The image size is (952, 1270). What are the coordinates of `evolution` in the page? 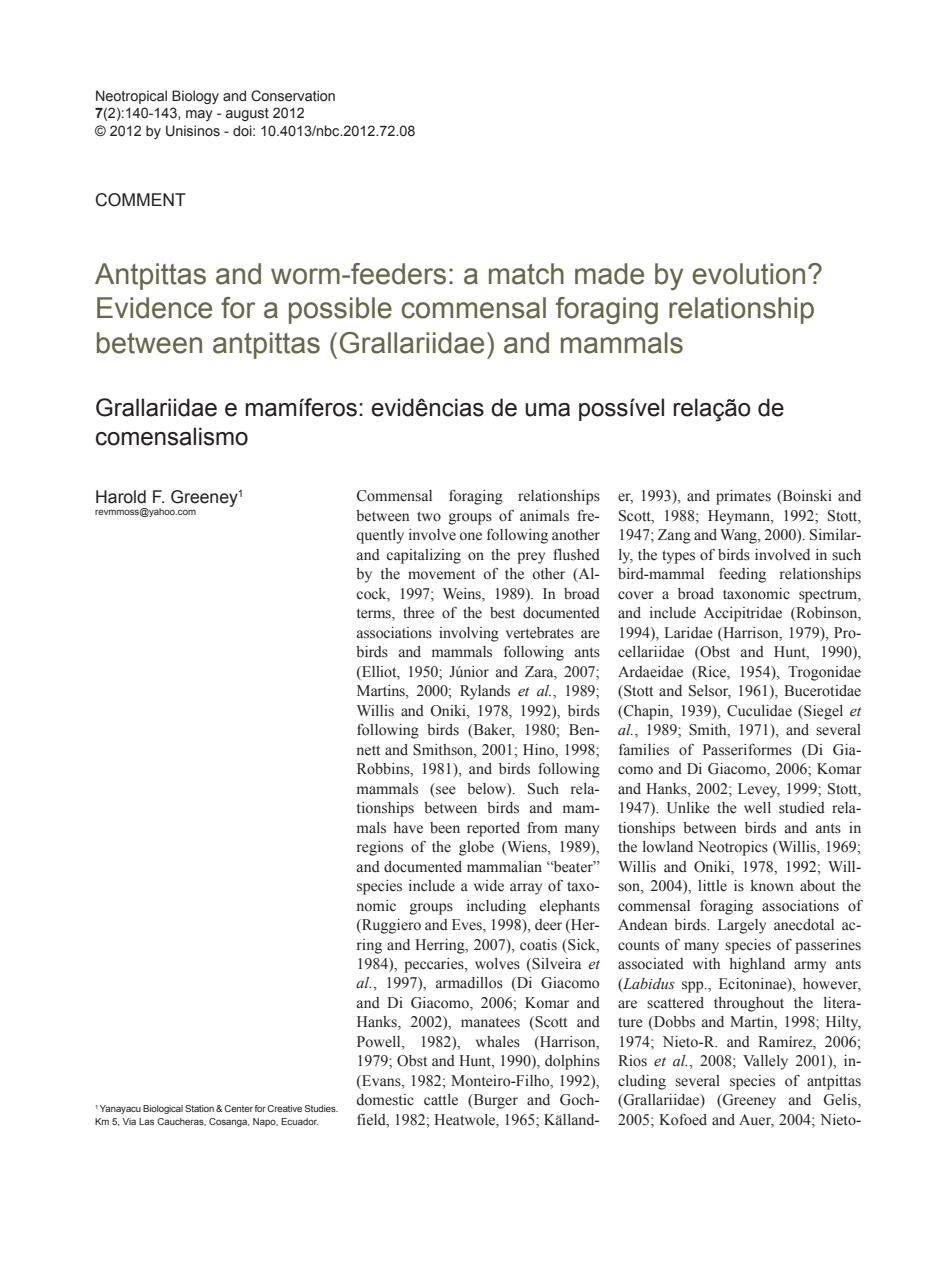 It's located at (748, 274).
